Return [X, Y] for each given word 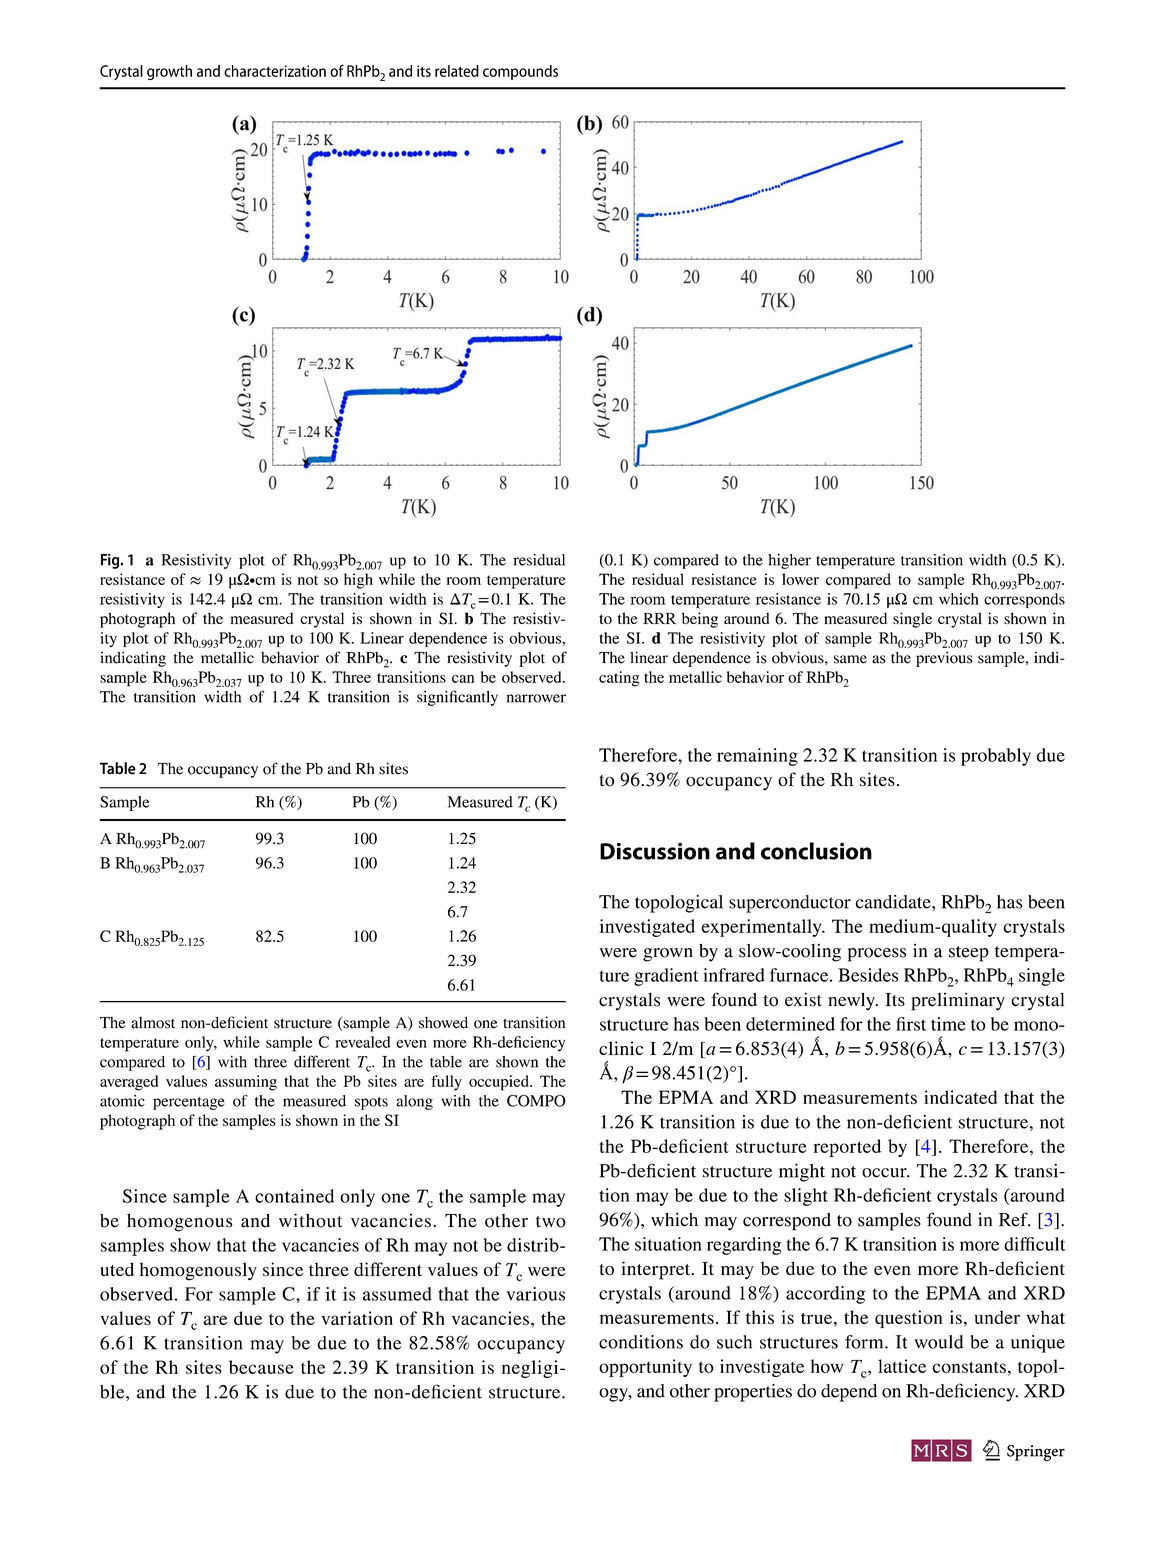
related [457, 71]
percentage [189, 1103]
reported [847, 1148]
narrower [536, 698]
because [261, 1367]
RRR [659, 618]
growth [169, 72]
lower [800, 579]
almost [153, 1023]
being [700, 620]
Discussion [655, 851]
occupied [500, 1083]
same [850, 659]
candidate [894, 902]
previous [944, 659]
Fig [111, 561]
